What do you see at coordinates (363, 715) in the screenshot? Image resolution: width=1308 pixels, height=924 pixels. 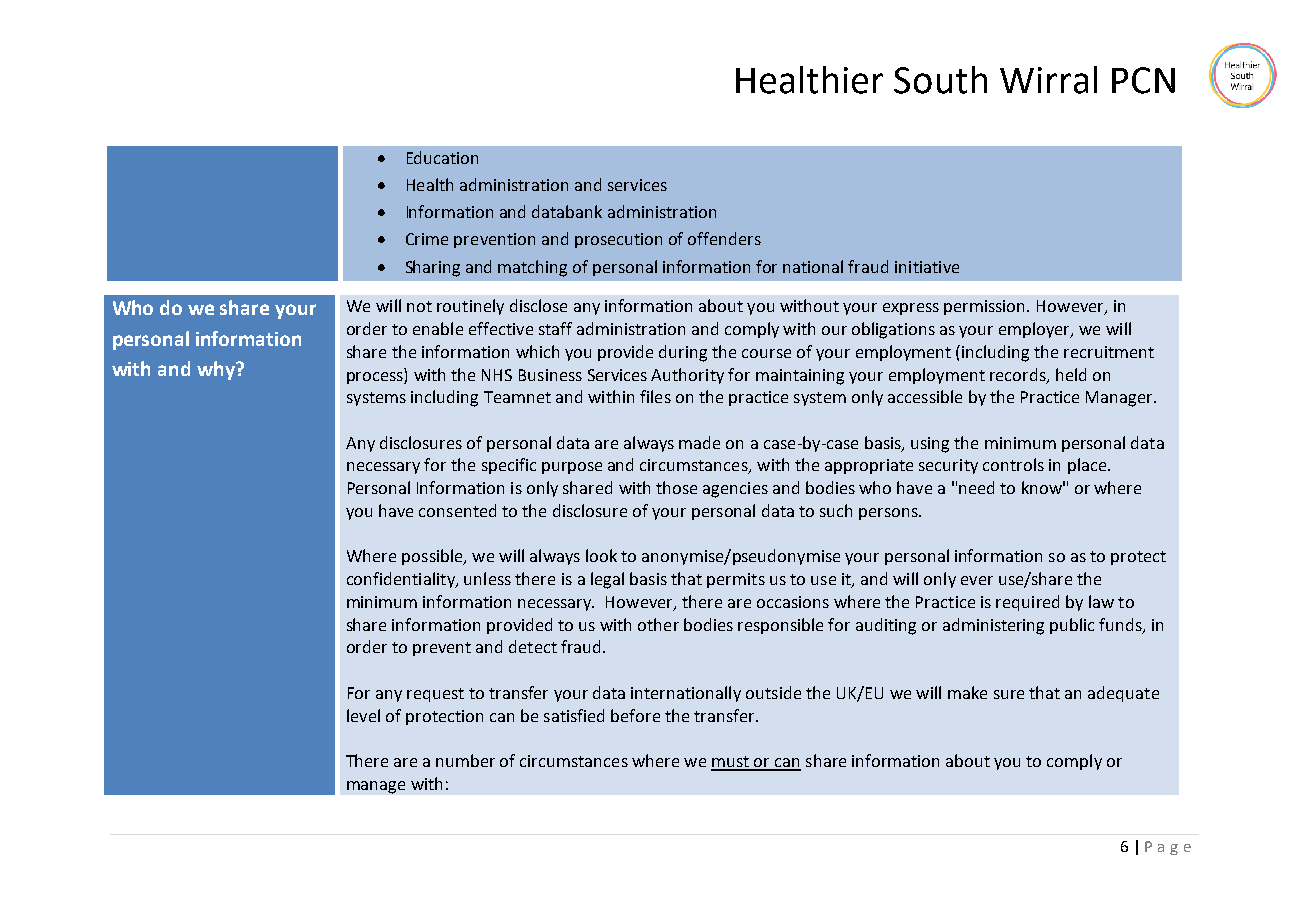 I see `level` at bounding box center [363, 715].
